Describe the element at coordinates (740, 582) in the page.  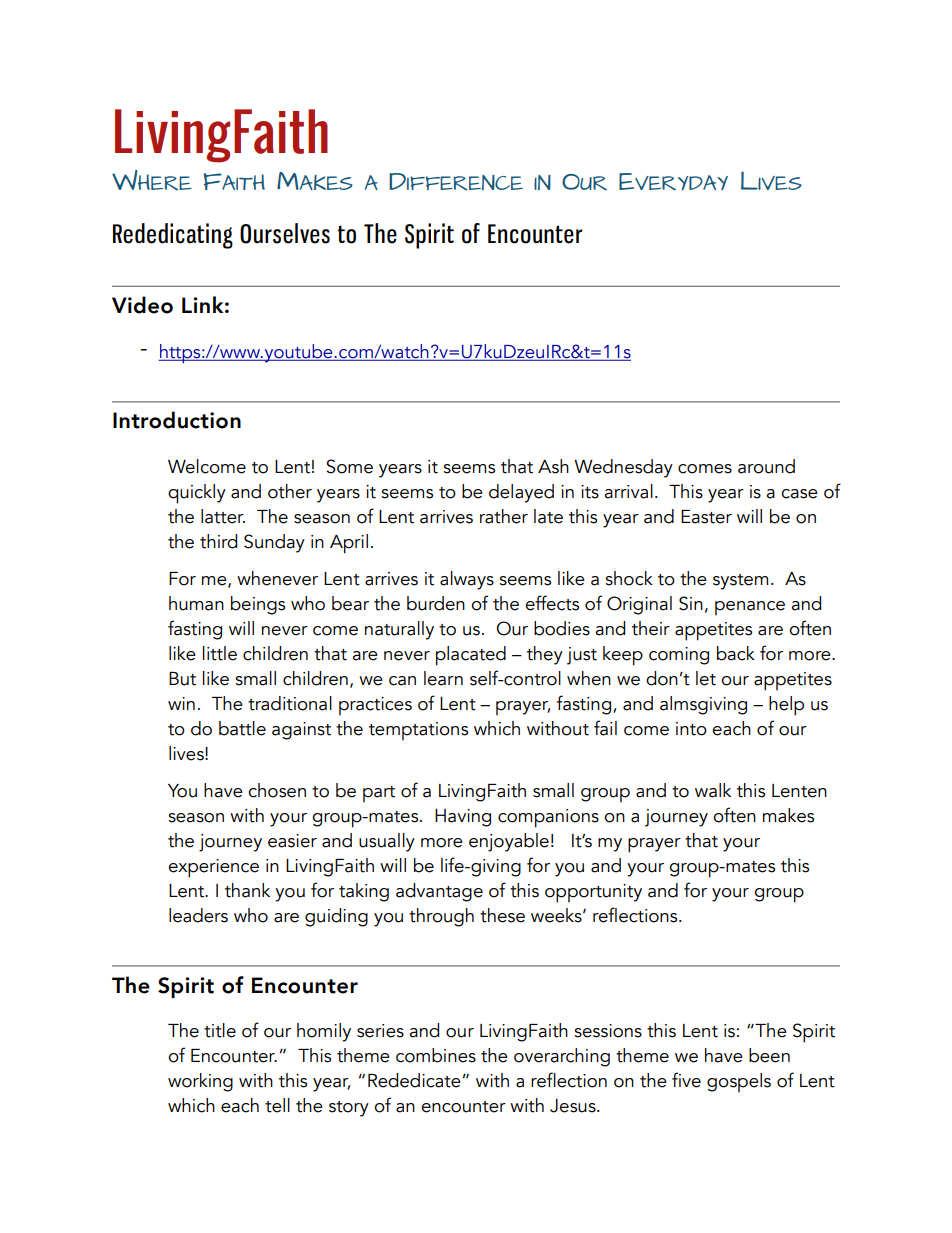
I see `system` at that location.
